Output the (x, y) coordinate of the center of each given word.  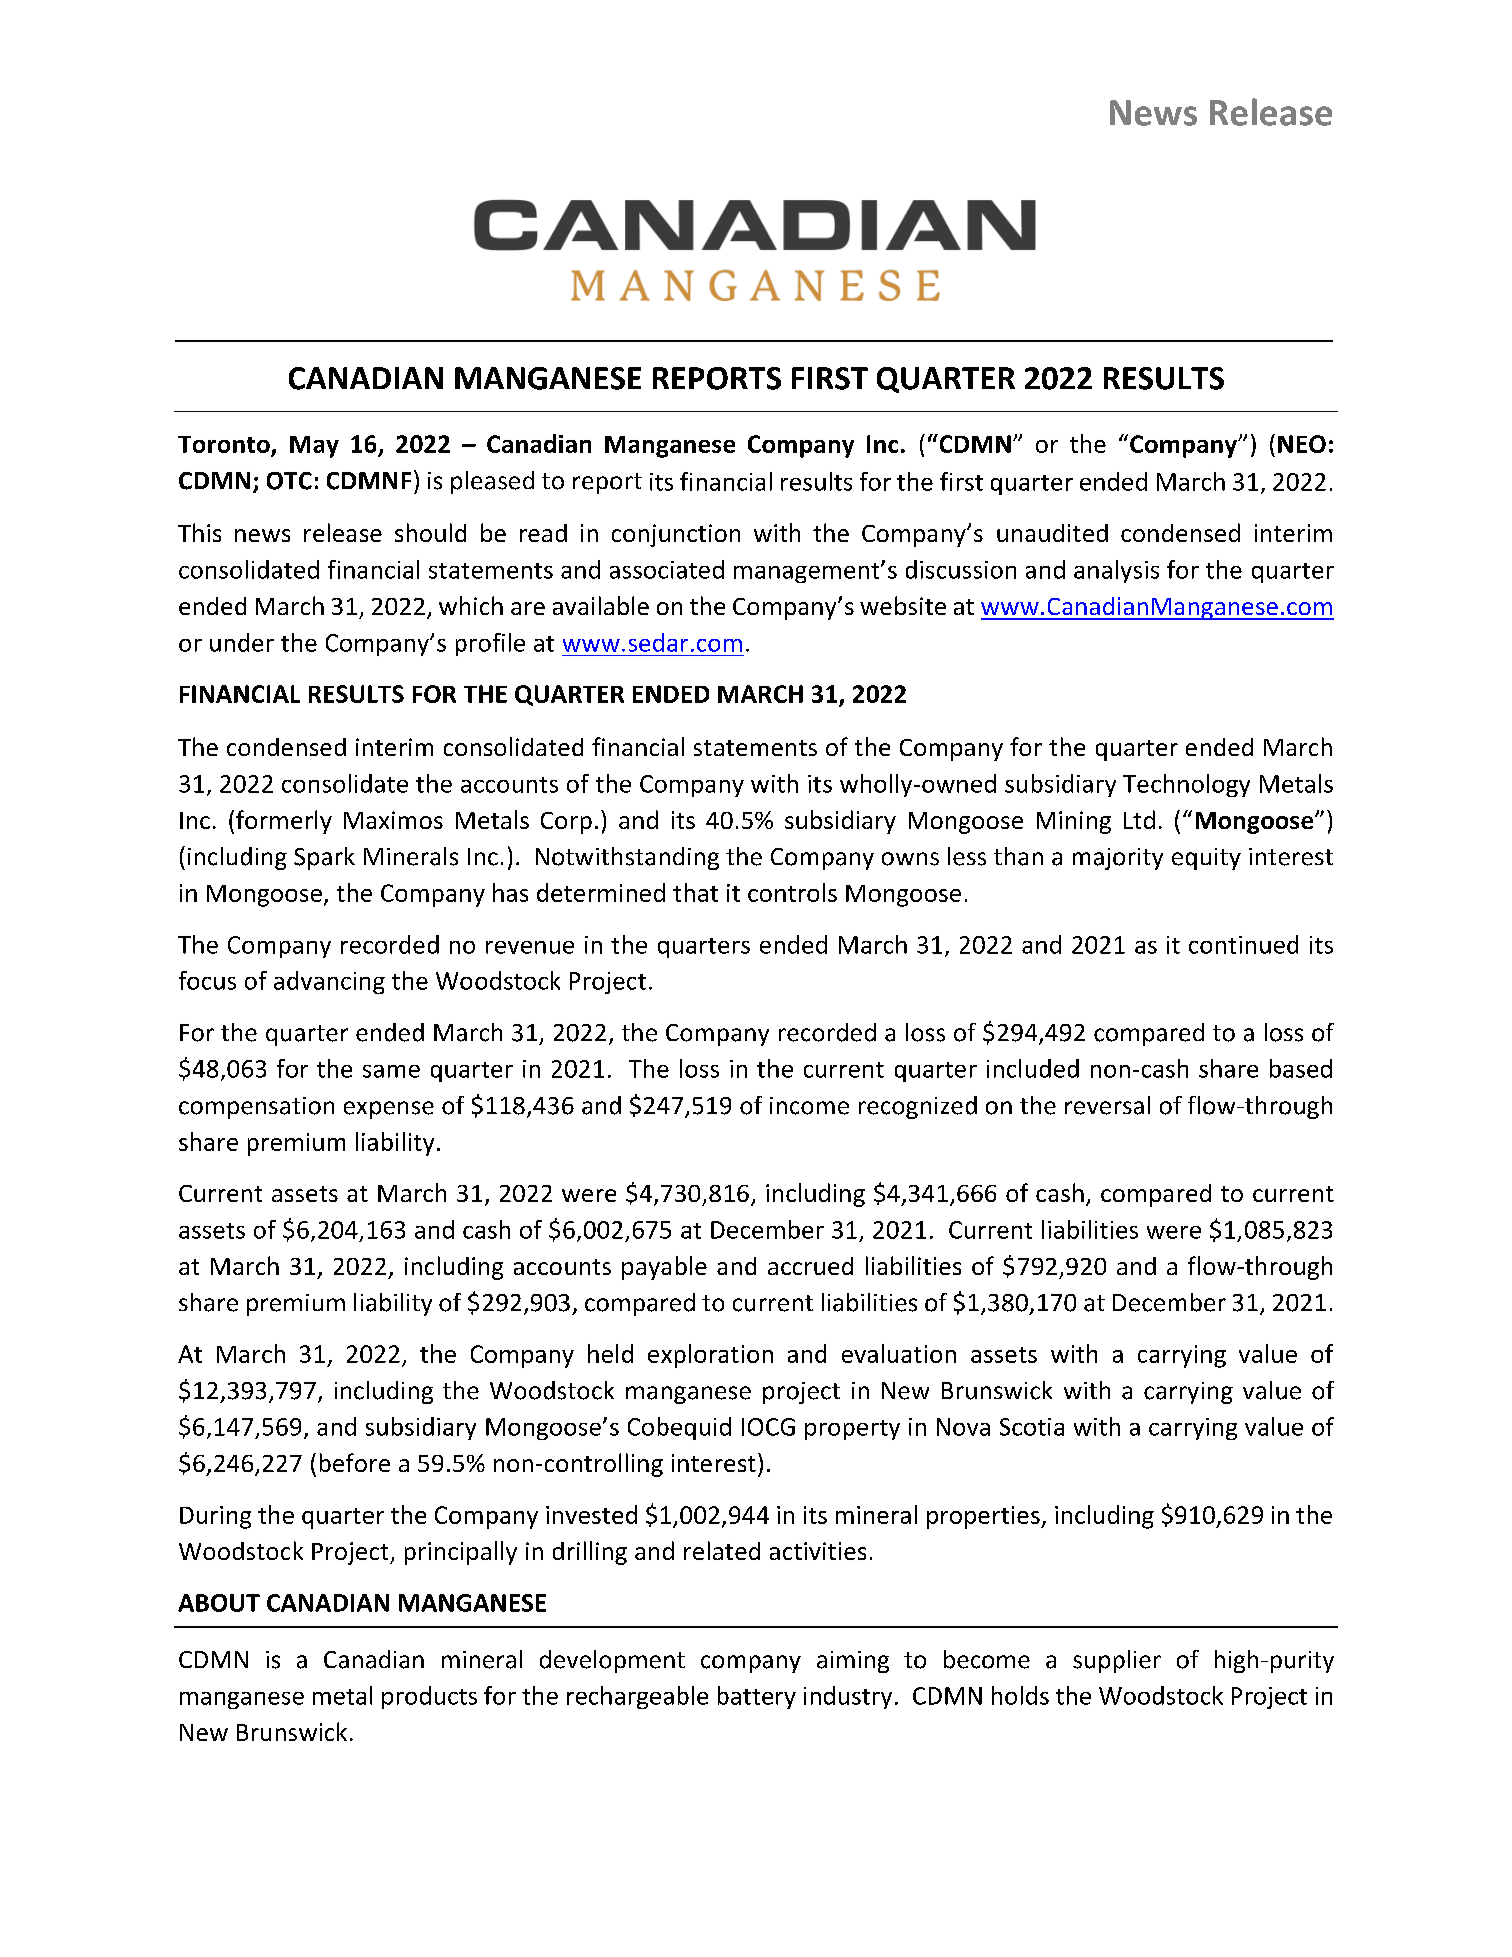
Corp (566, 823)
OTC (289, 481)
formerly (284, 822)
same (391, 1071)
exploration (710, 1356)
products (429, 1697)
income (809, 1106)
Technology (1186, 785)
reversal (1107, 1105)
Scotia (1032, 1427)
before (355, 1462)
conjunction (676, 535)
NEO (1302, 444)
